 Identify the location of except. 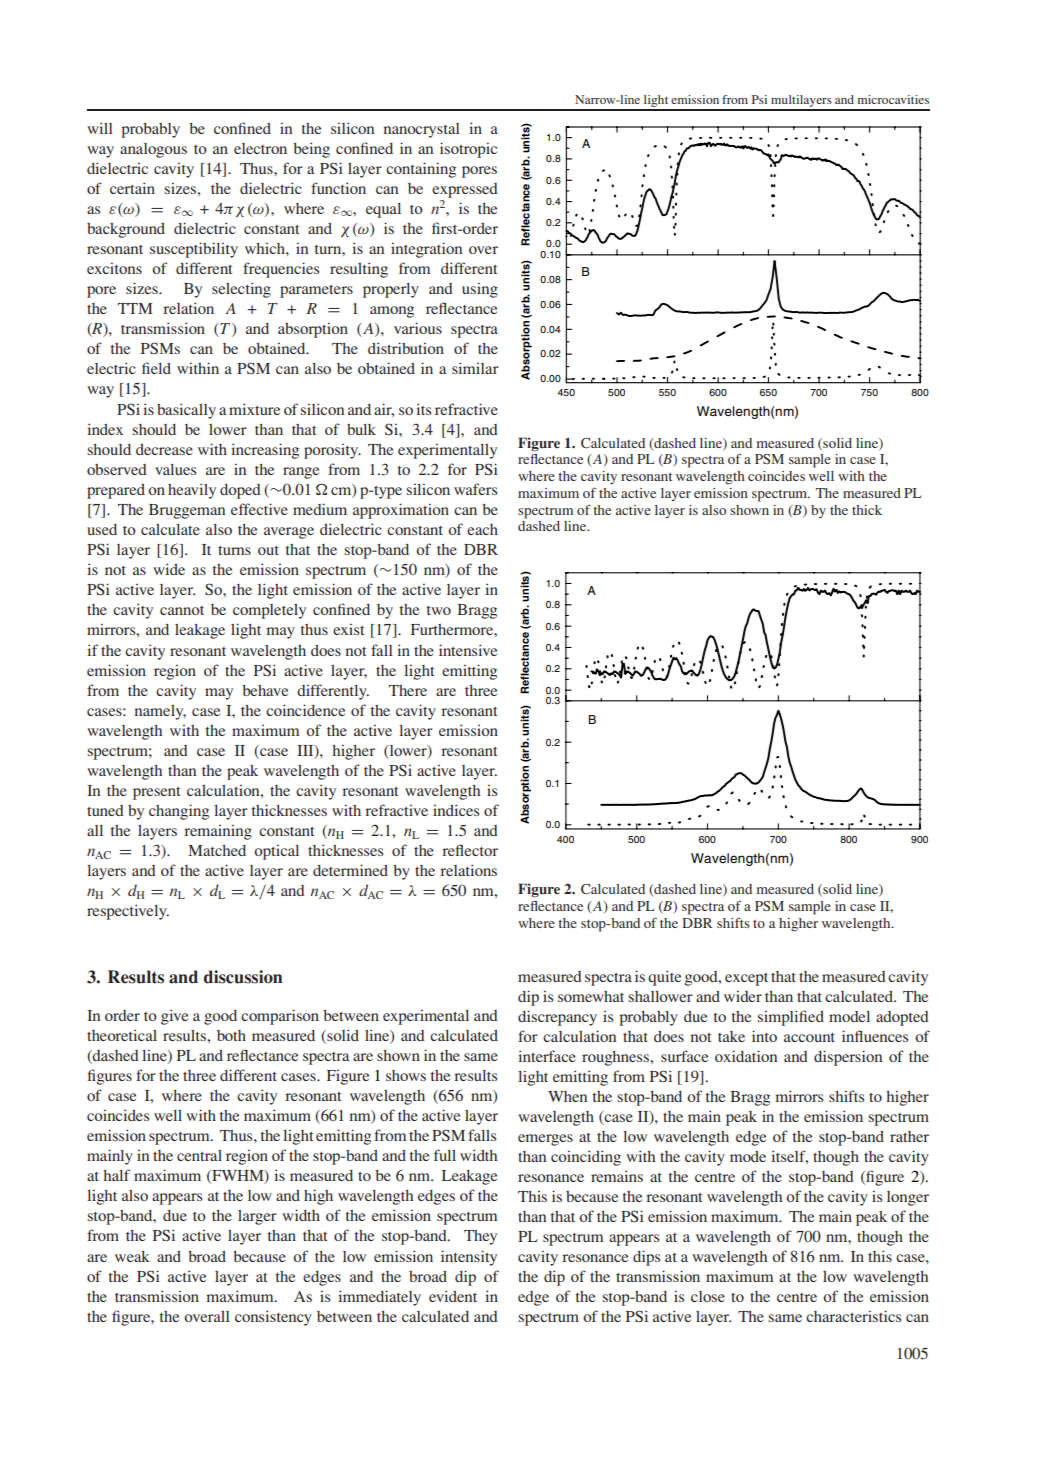
(746, 979).
